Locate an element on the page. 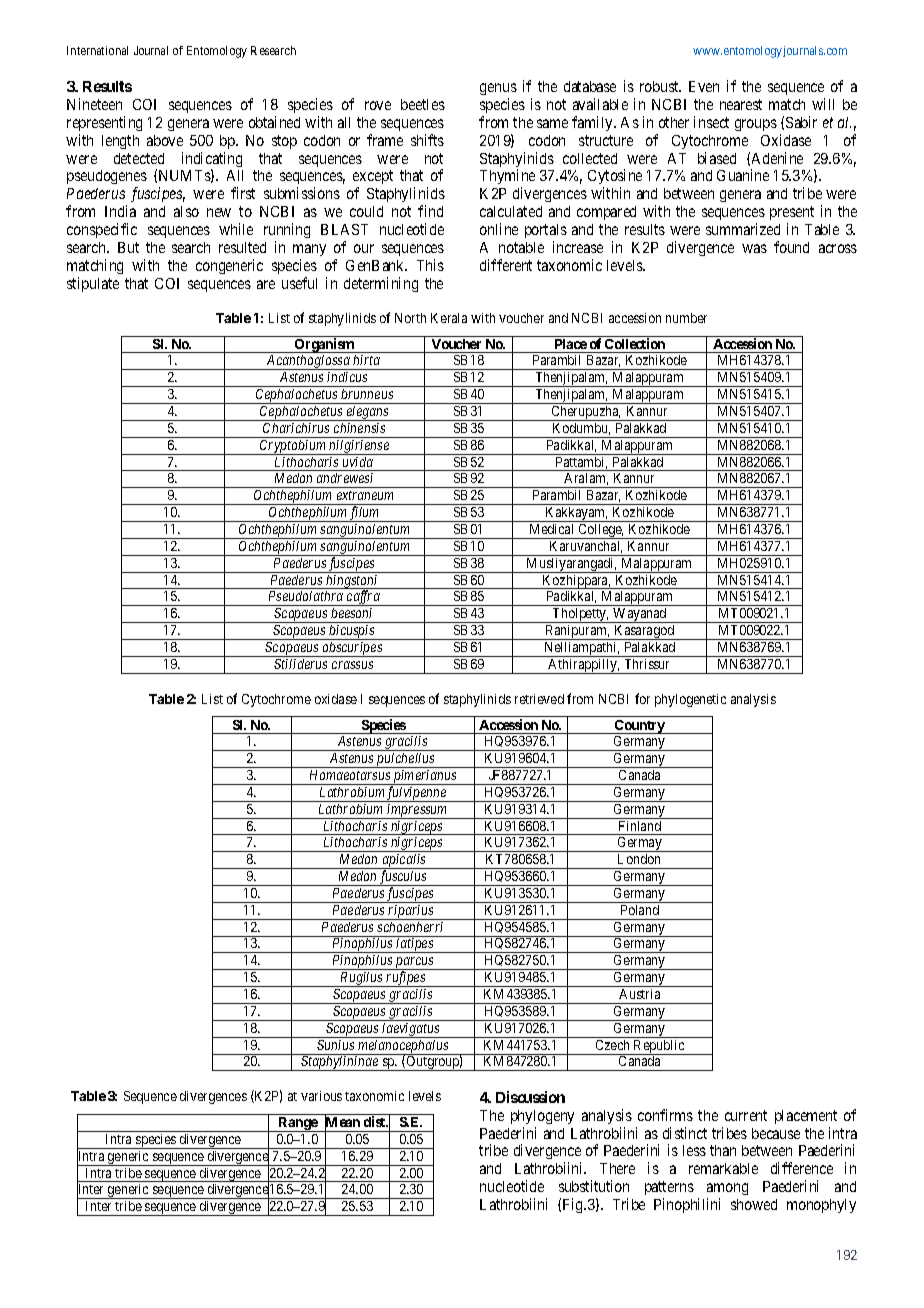 The image size is (924, 1308). Kerala is located at coordinates (449, 318).
